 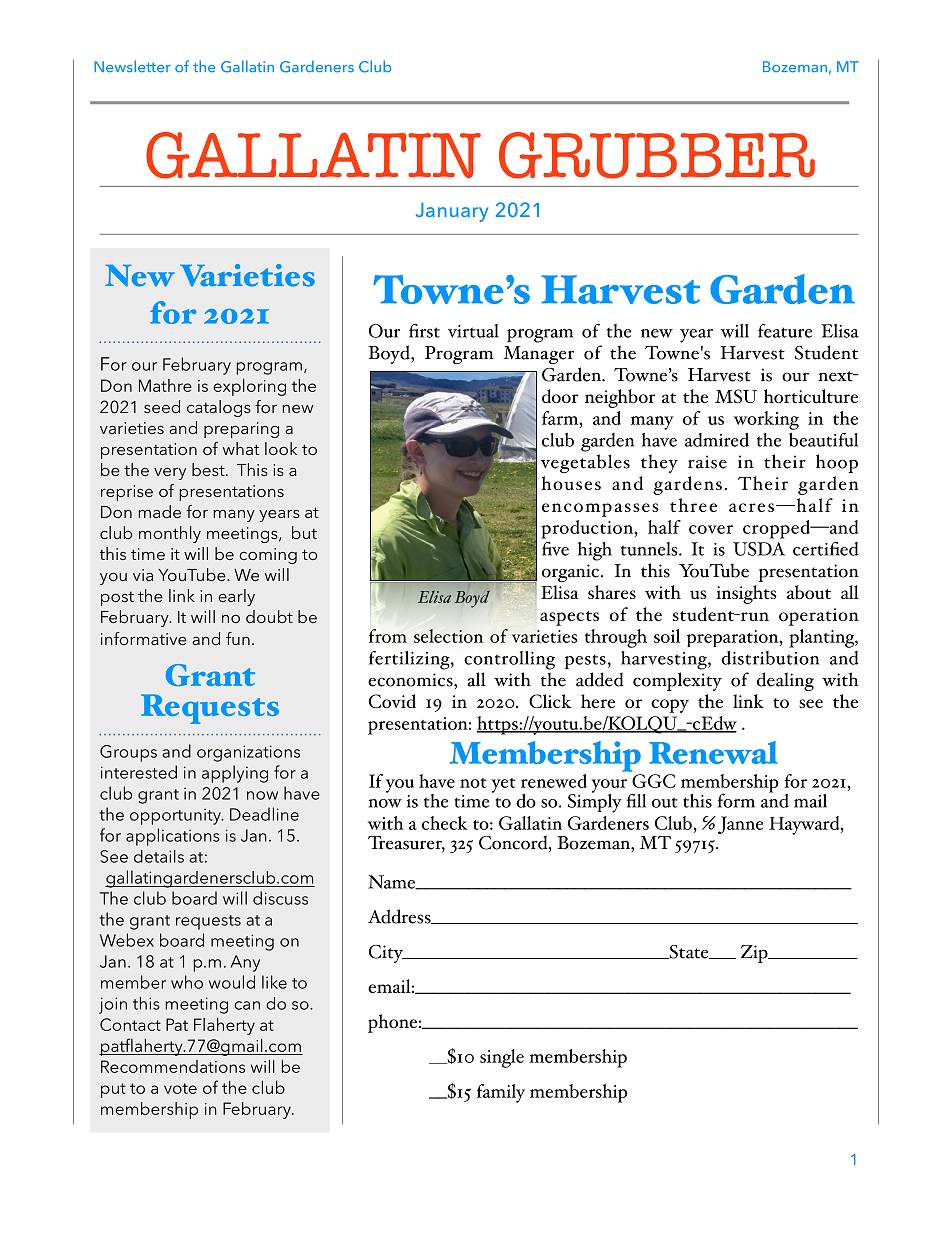 I want to click on virtual, so click(x=473, y=331).
